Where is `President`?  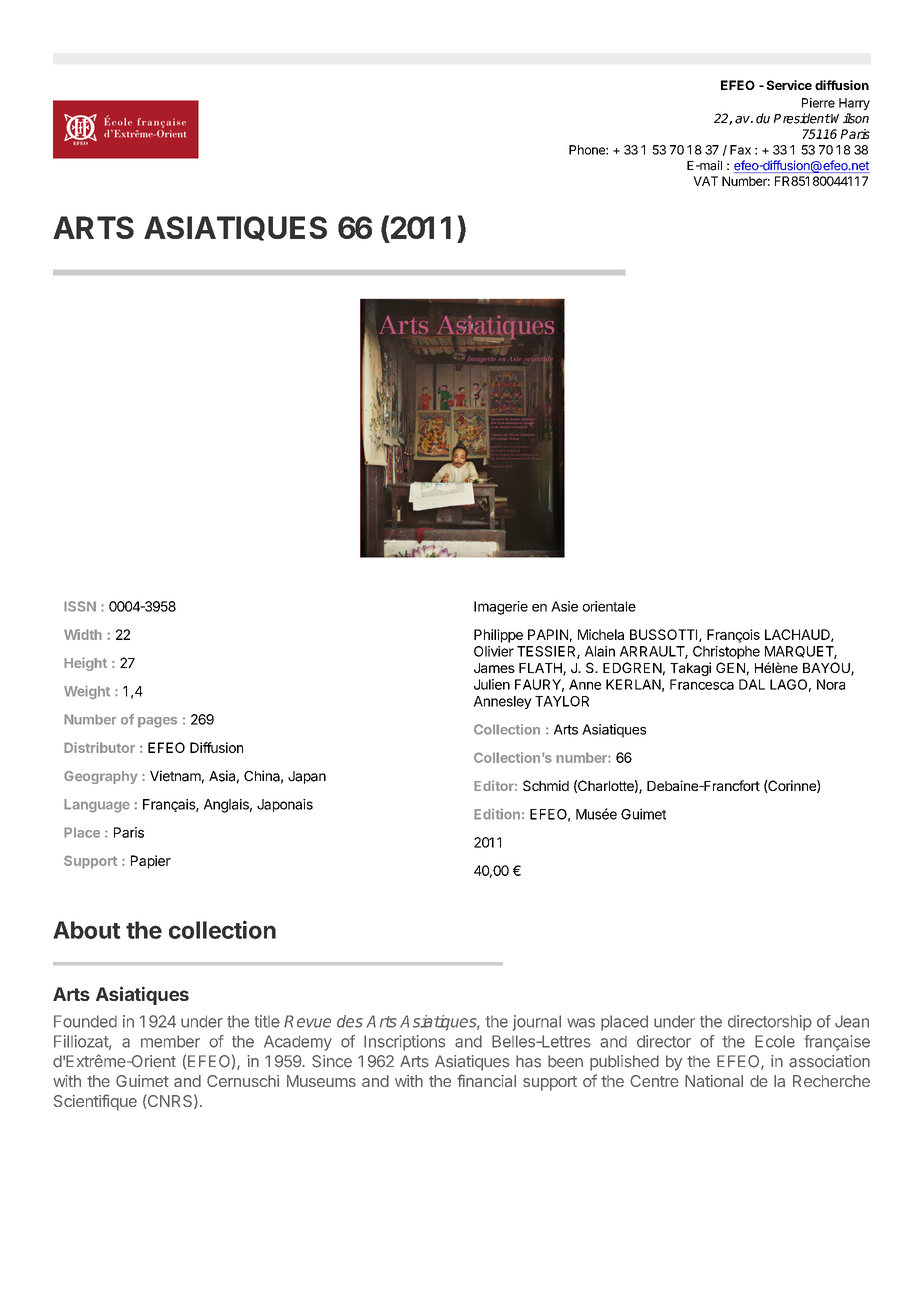 President is located at coordinates (802, 118).
